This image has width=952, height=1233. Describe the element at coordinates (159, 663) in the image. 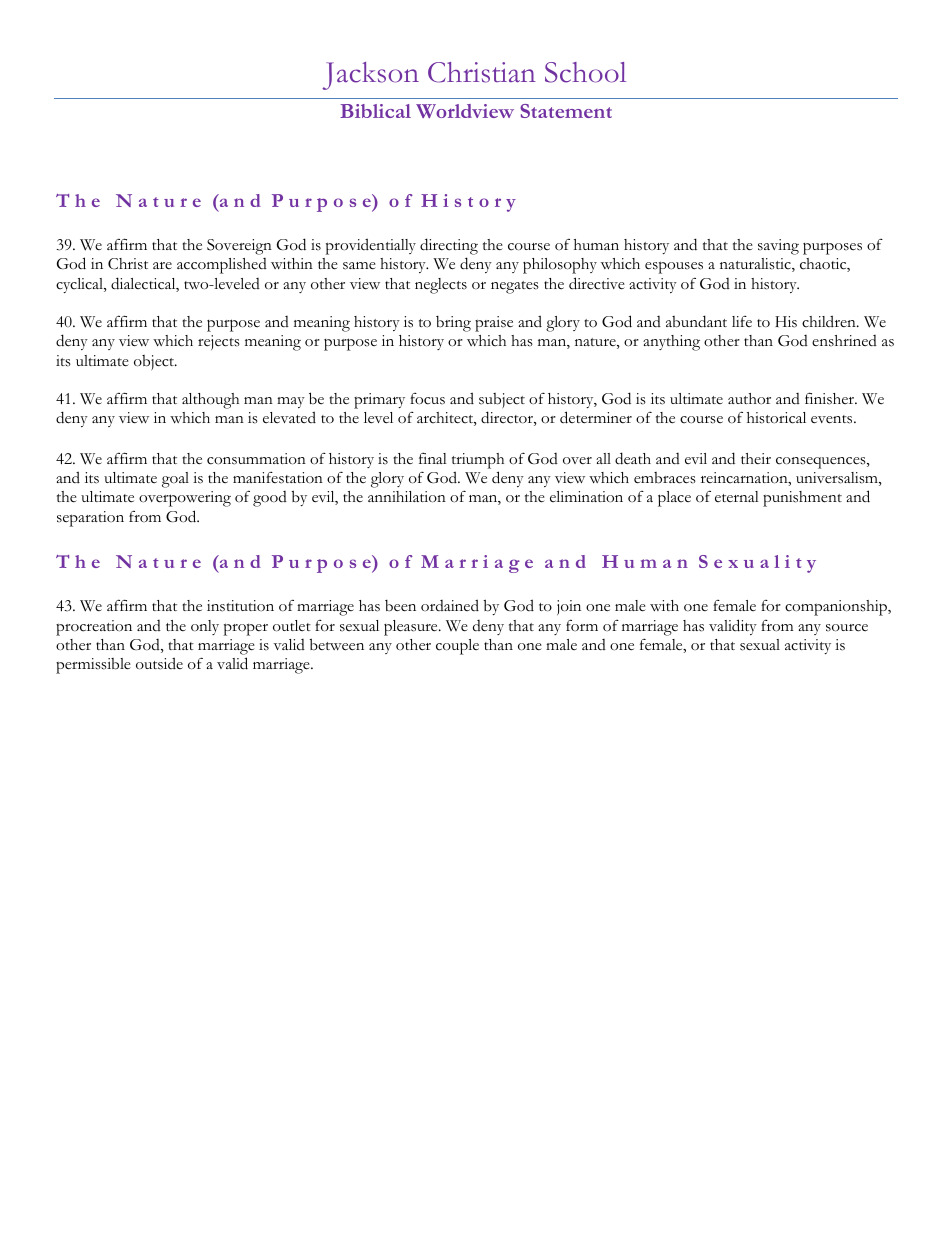

I see `outside` at that location.
